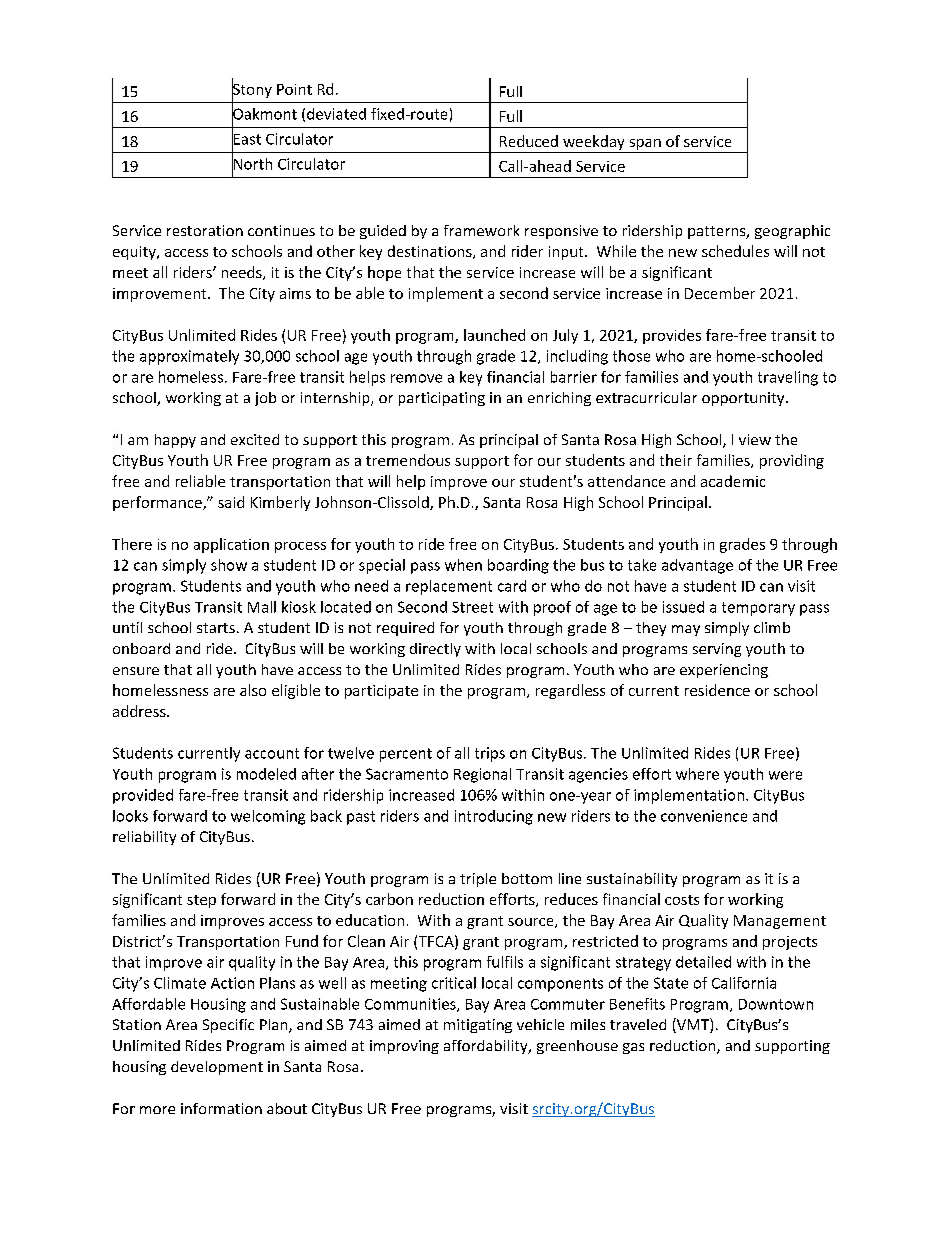 The image size is (952, 1233). What do you see at coordinates (529, 141) in the page?
I see `Reduced` at bounding box center [529, 141].
